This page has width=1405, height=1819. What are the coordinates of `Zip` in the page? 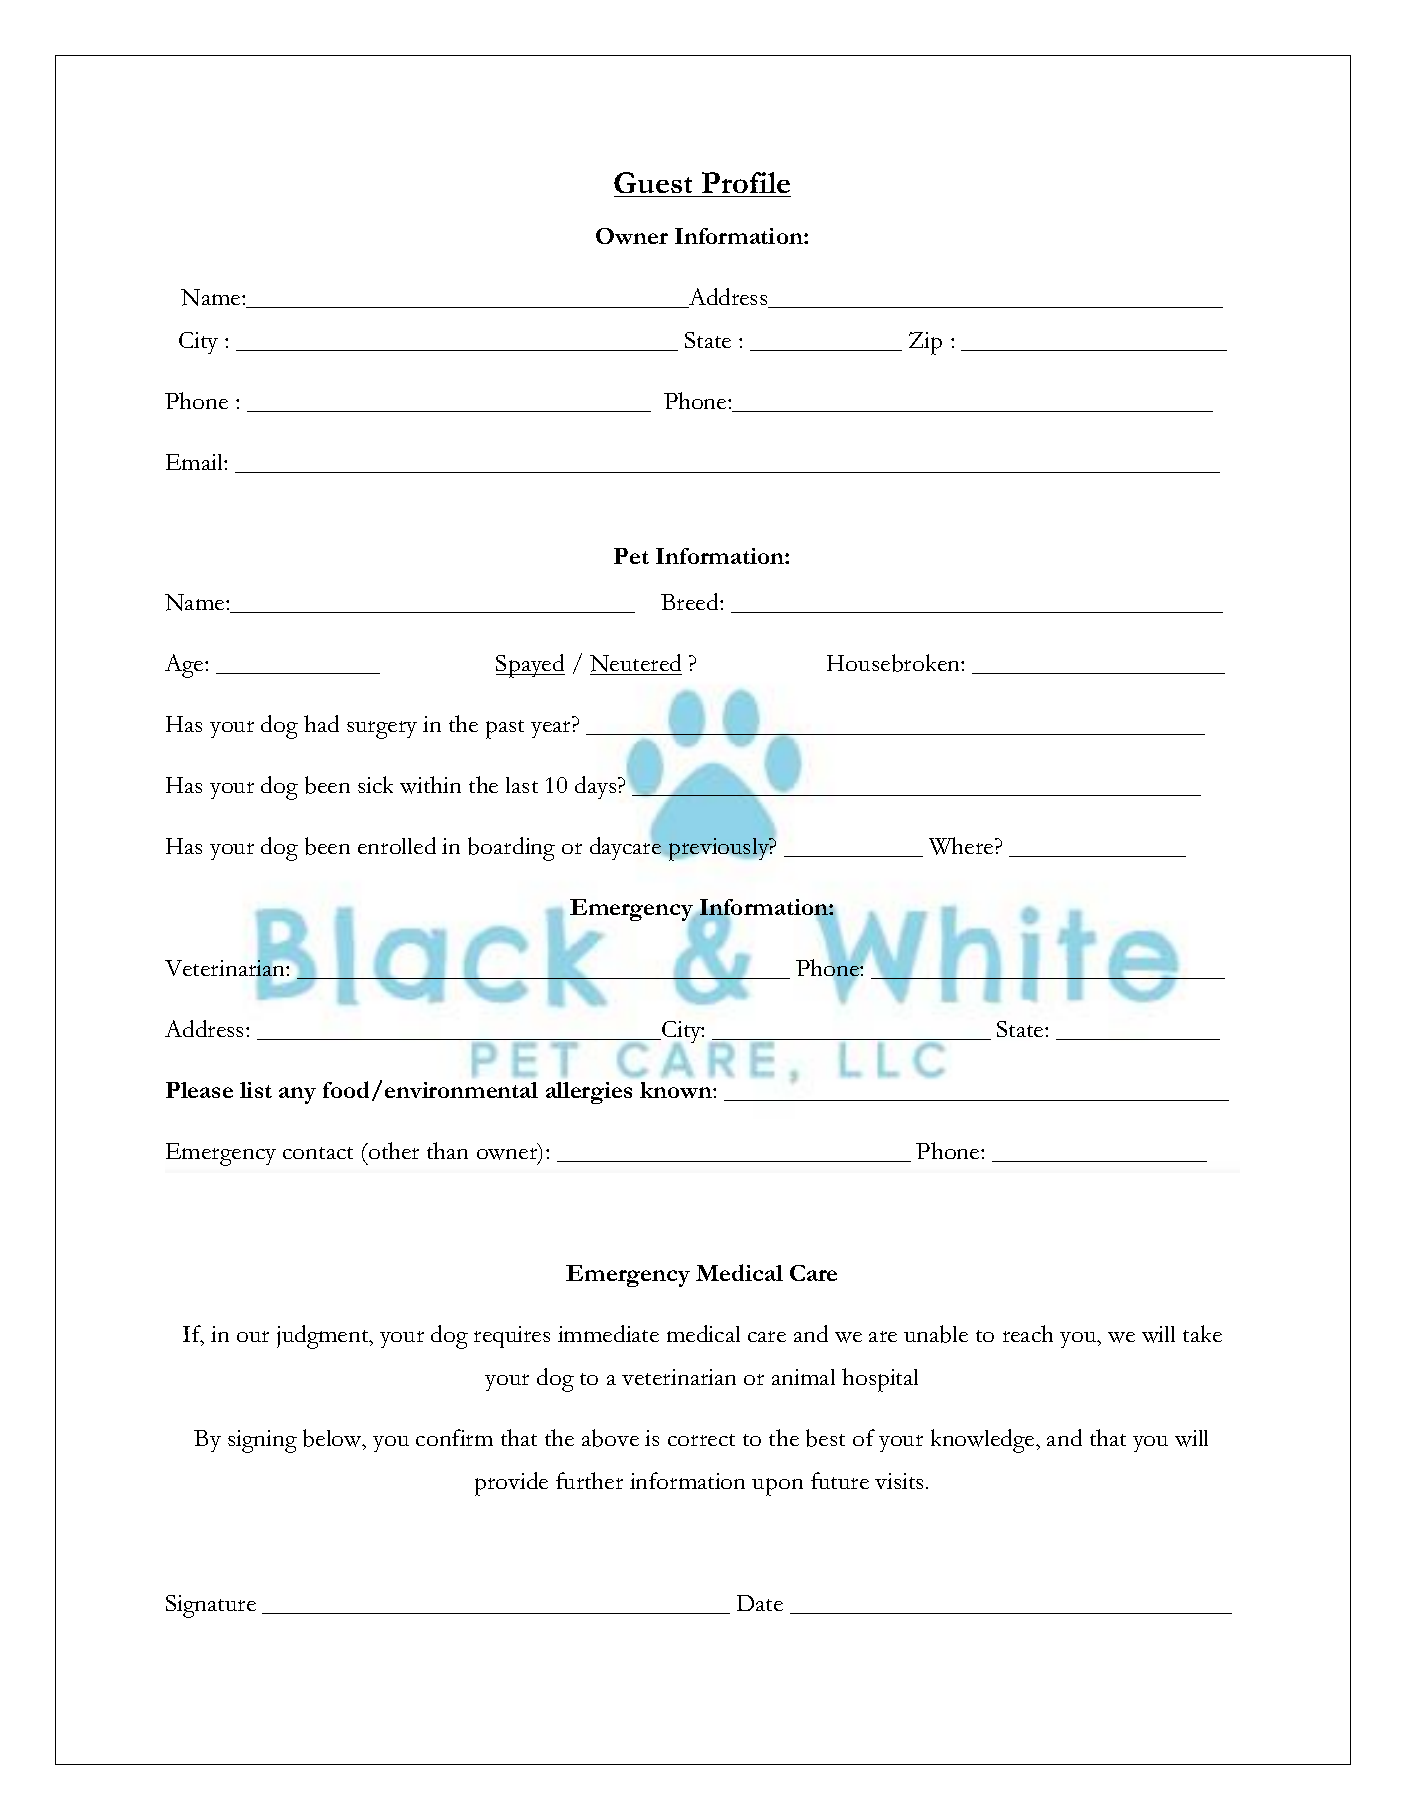 It's located at (925, 343).
